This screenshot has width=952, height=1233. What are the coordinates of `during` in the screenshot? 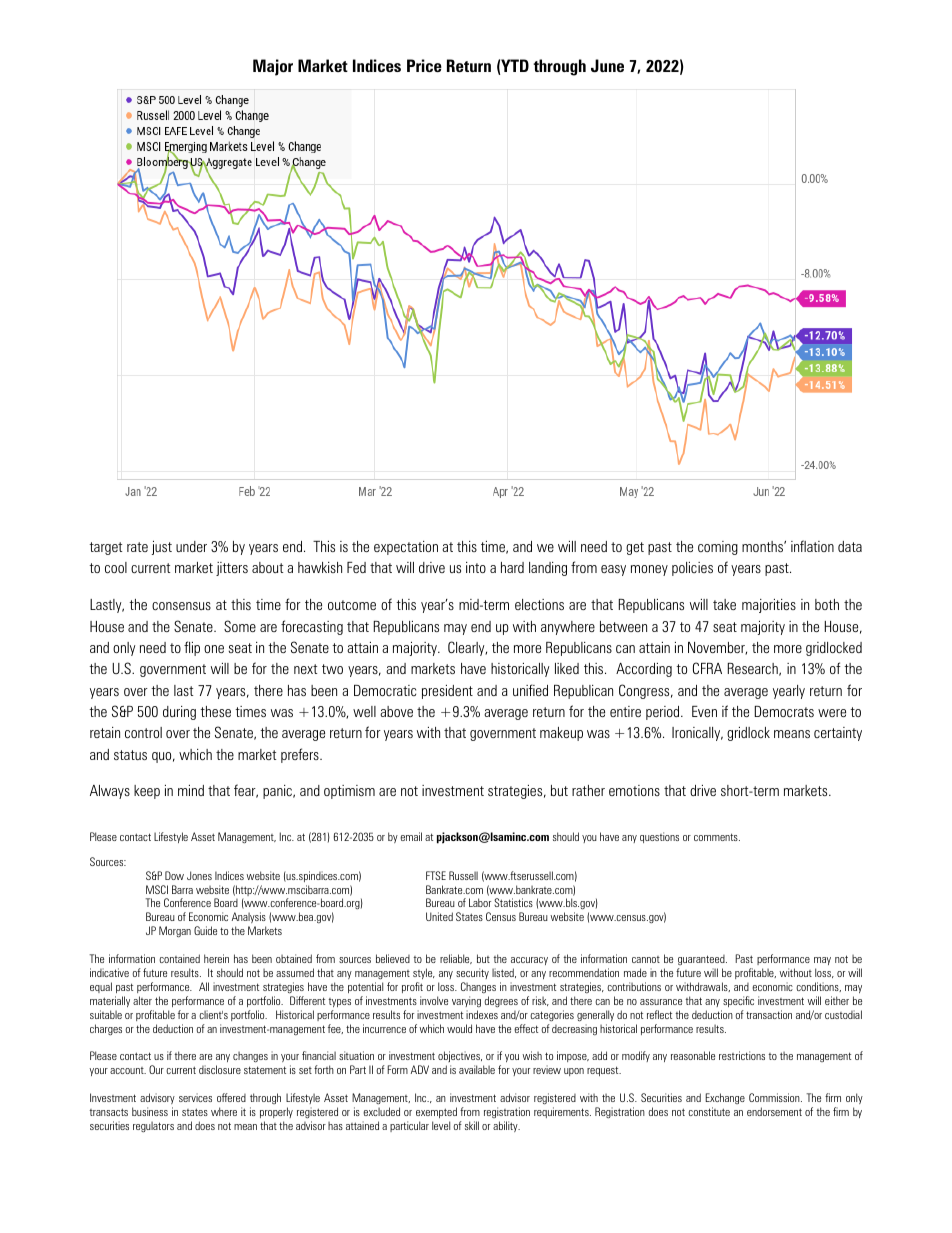 It's located at (179, 713).
